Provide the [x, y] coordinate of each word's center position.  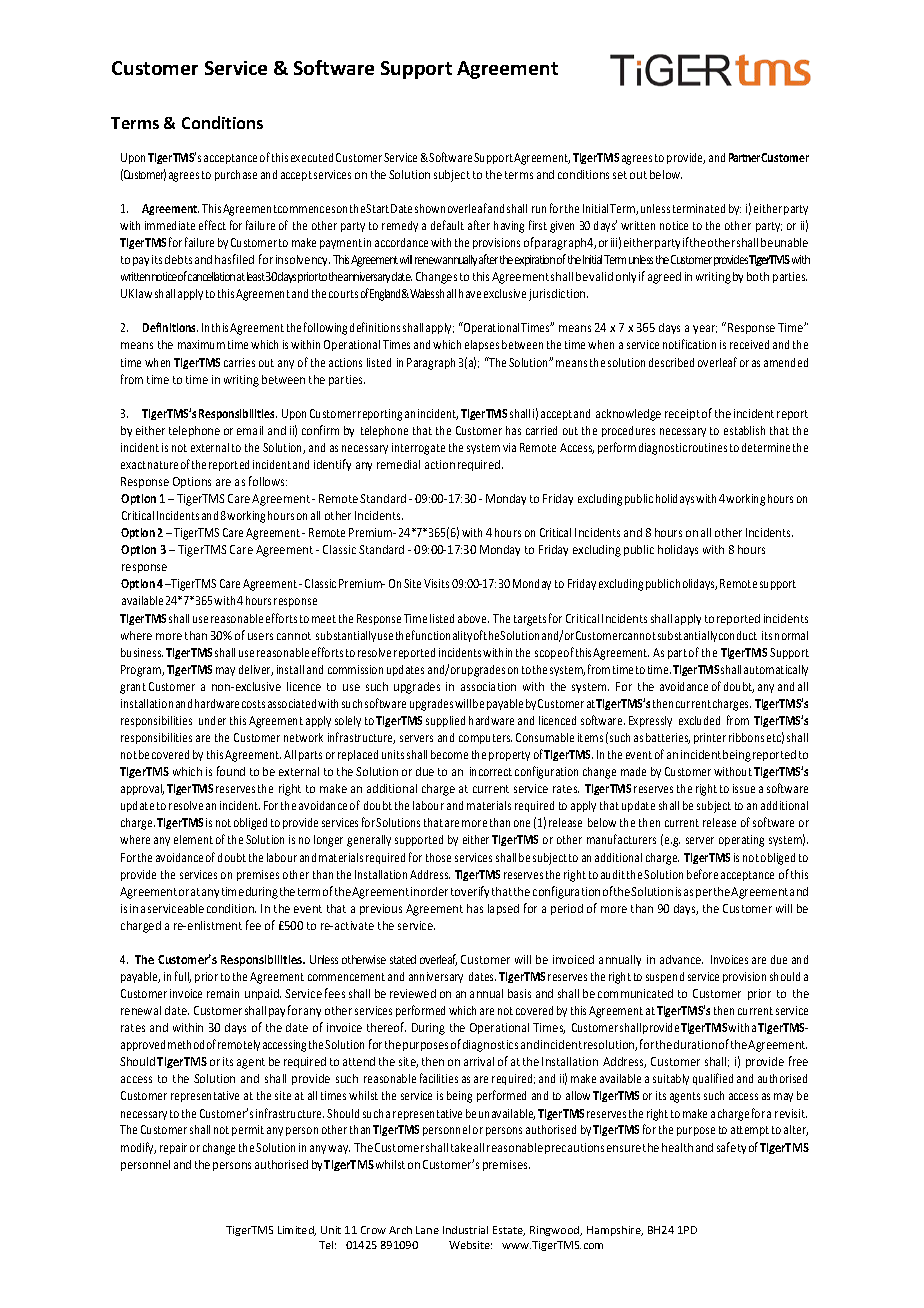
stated [403, 959]
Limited [297, 1231]
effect [212, 225]
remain [223, 993]
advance [681, 959]
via [509, 447]
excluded [699, 720]
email [250, 430]
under [212, 720]
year [705, 329]
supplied [445, 721]
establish [744, 430]
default [447, 225]
